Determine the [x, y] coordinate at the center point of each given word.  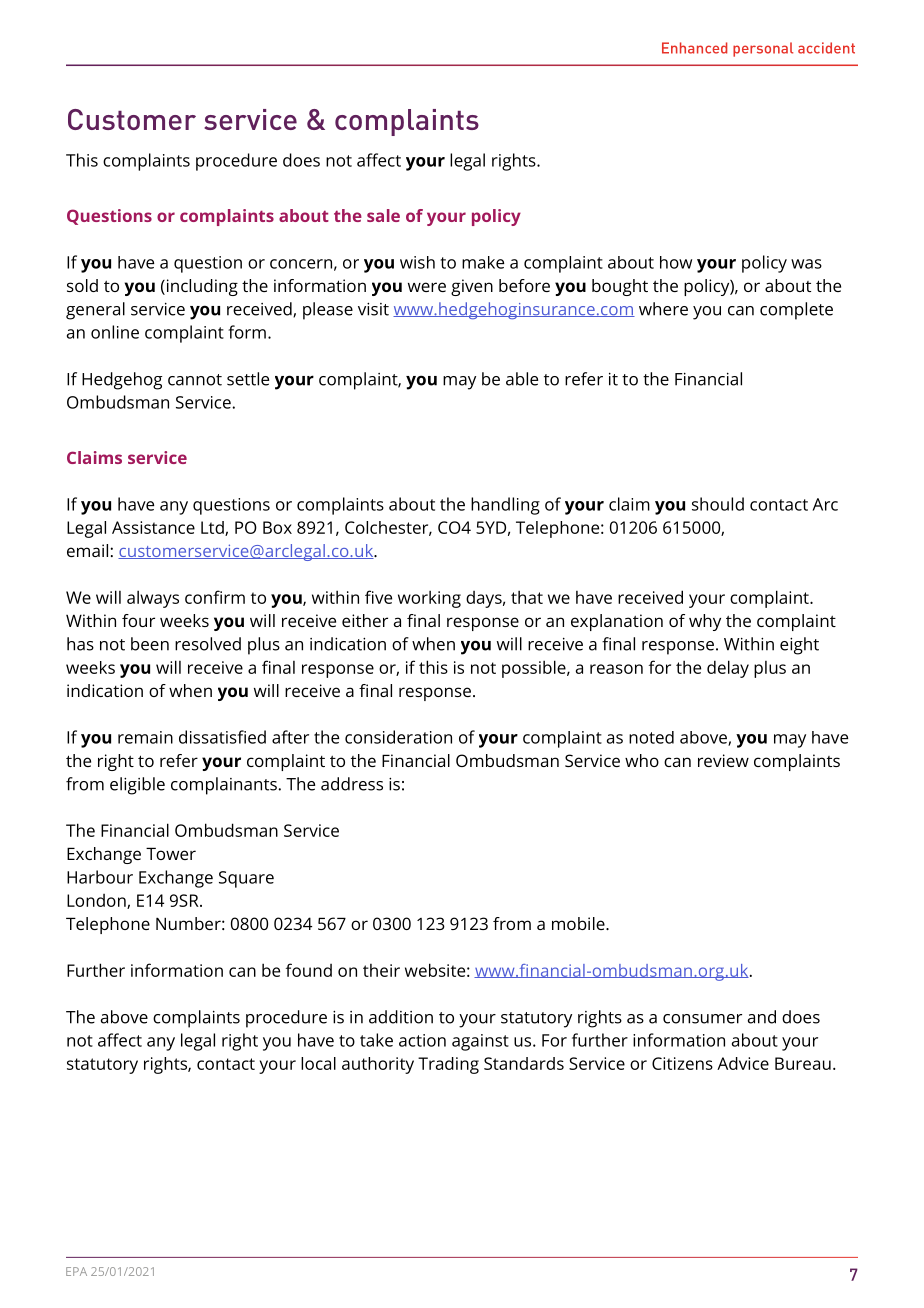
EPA [76, 1271]
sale [383, 215]
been [150, 644]
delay [728, 669]
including [201, 287]
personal [763, 49]
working [429, 599]
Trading [448, 1065]
